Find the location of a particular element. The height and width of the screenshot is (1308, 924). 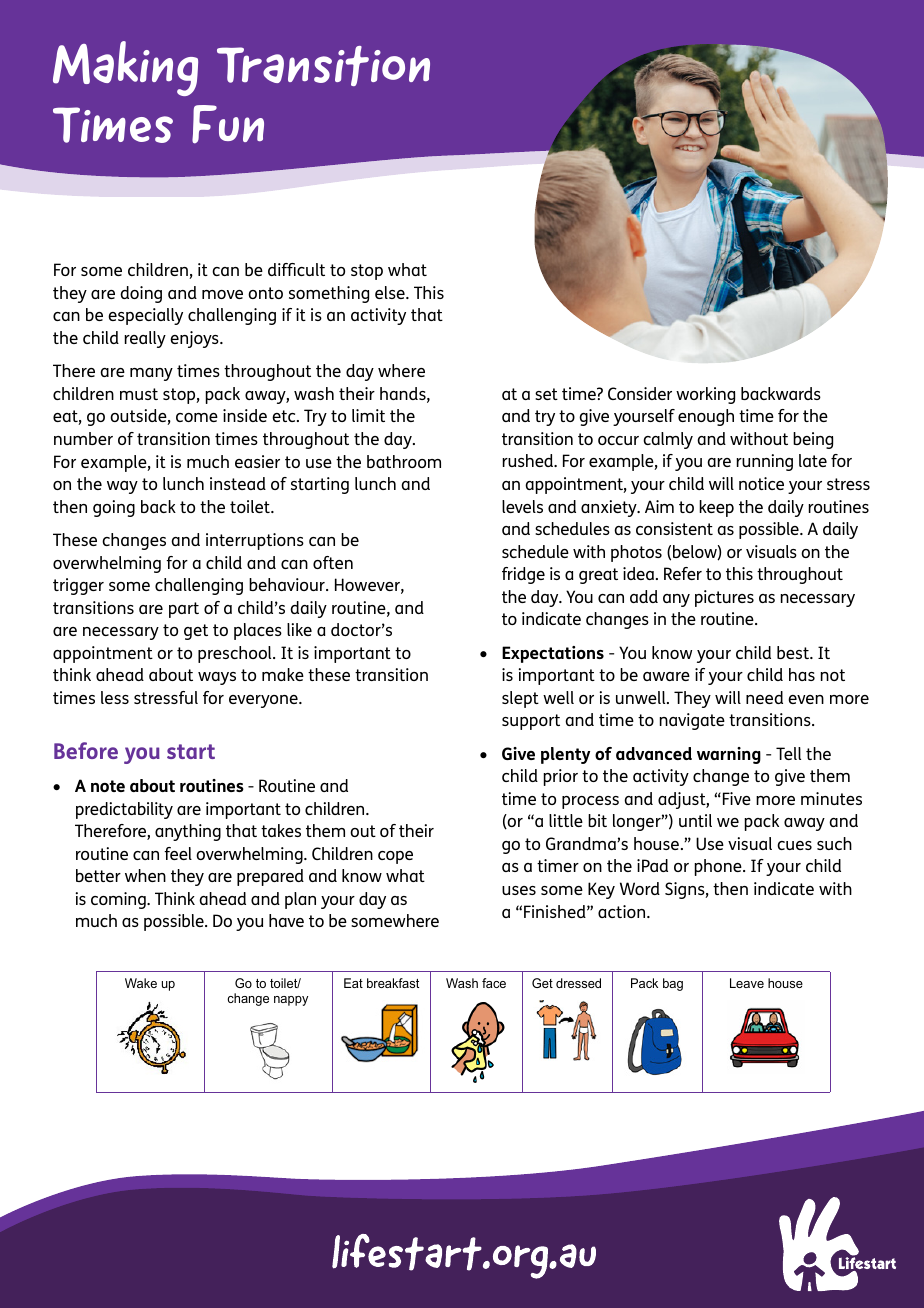

else is located at coordinates (391, 292).
